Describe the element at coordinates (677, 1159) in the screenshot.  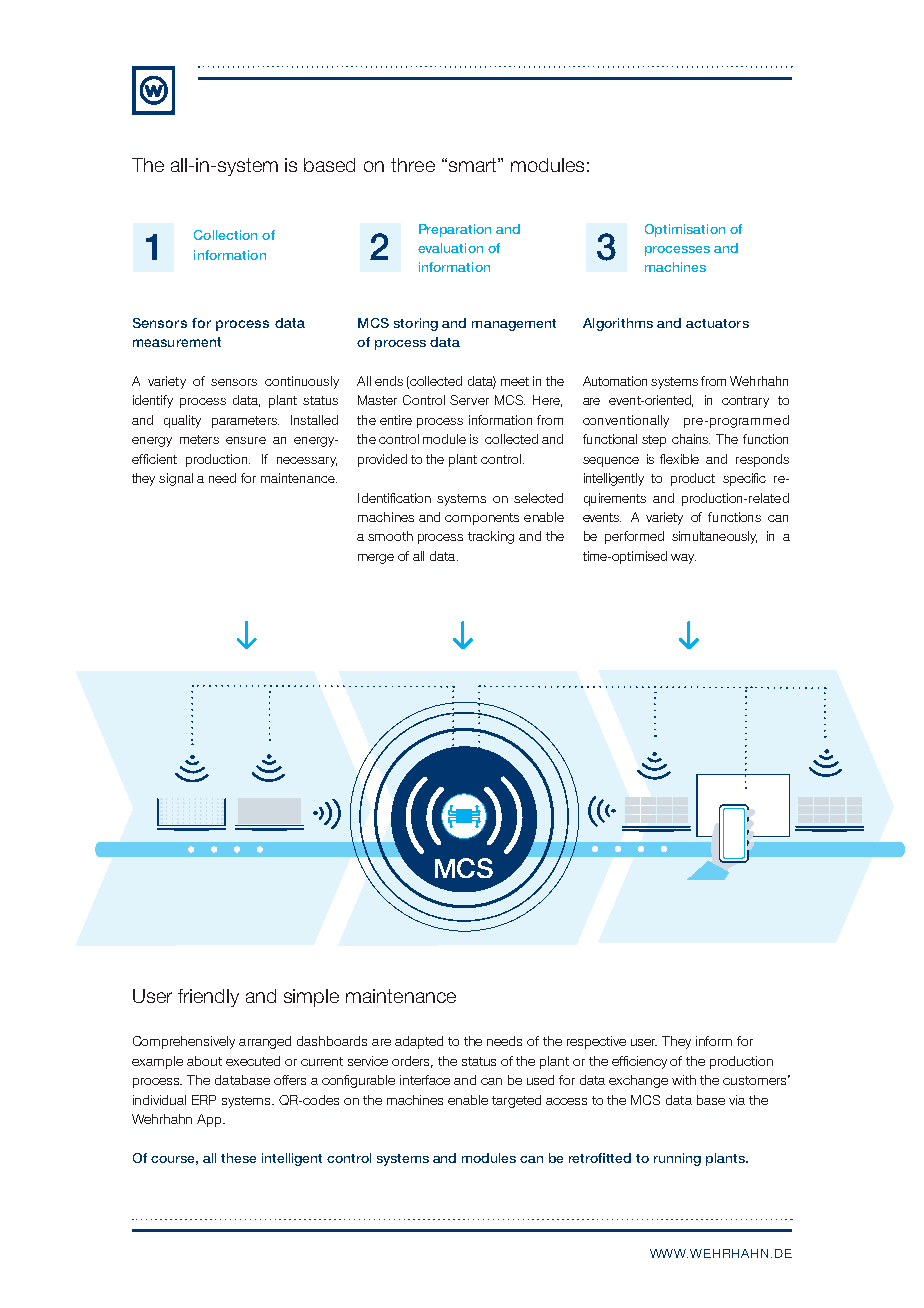
I see `running` at that location.
